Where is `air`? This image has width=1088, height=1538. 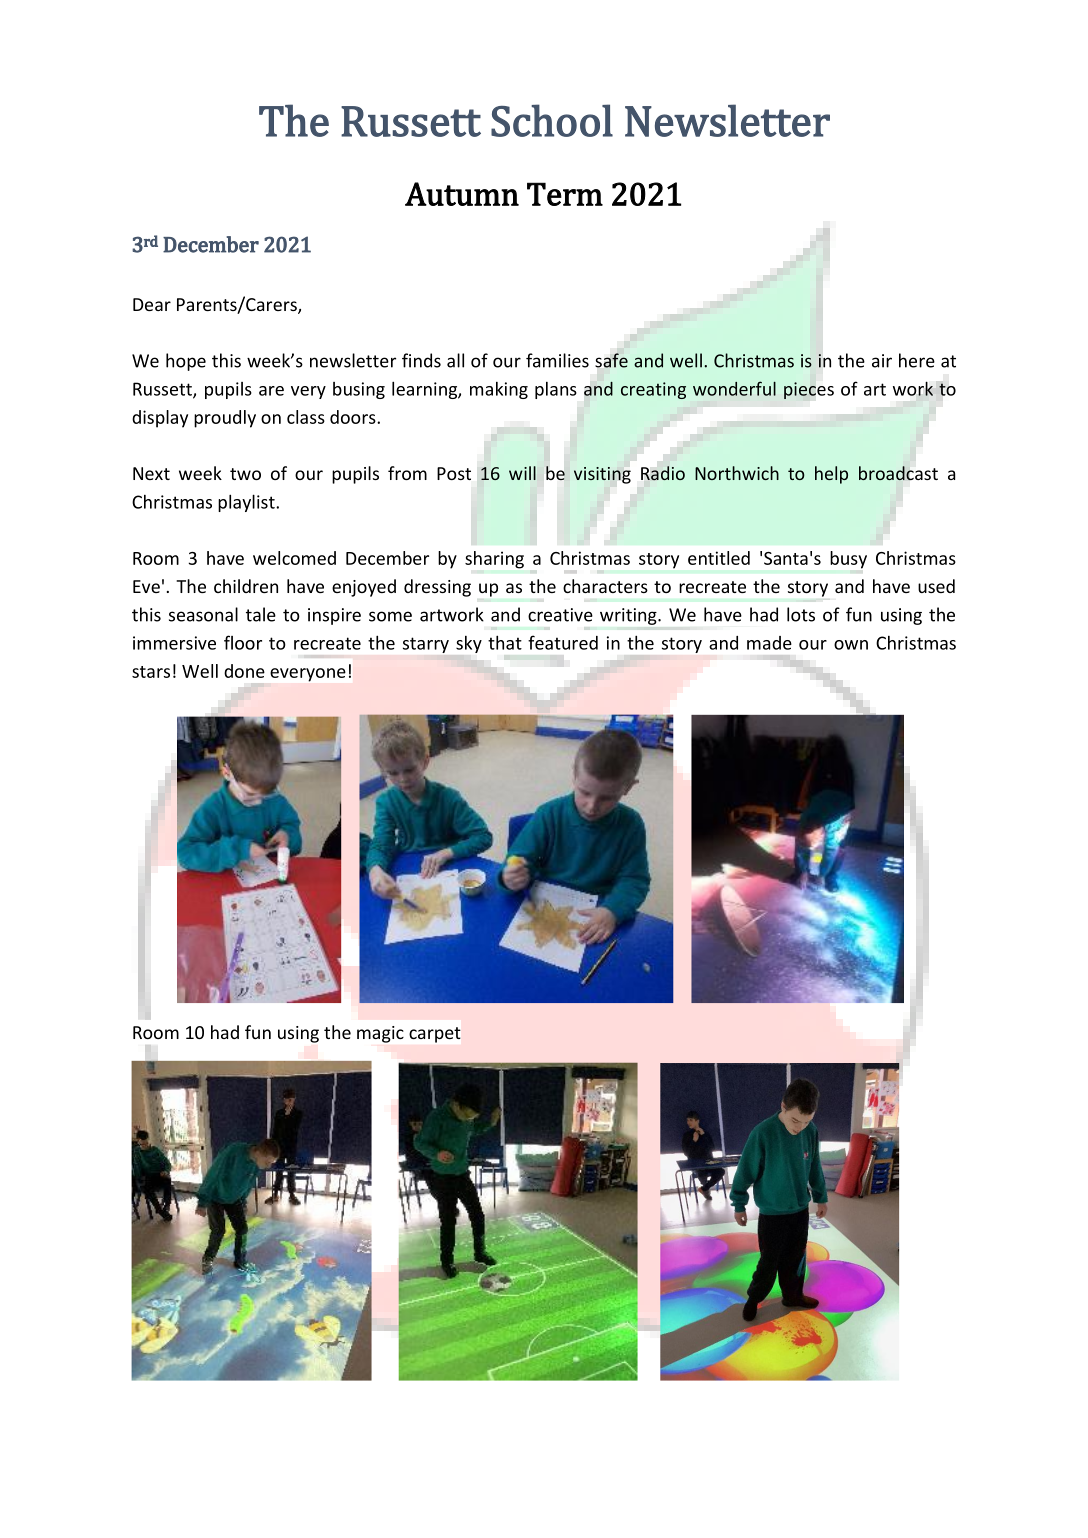
air is located at coordinates (882, 361).
